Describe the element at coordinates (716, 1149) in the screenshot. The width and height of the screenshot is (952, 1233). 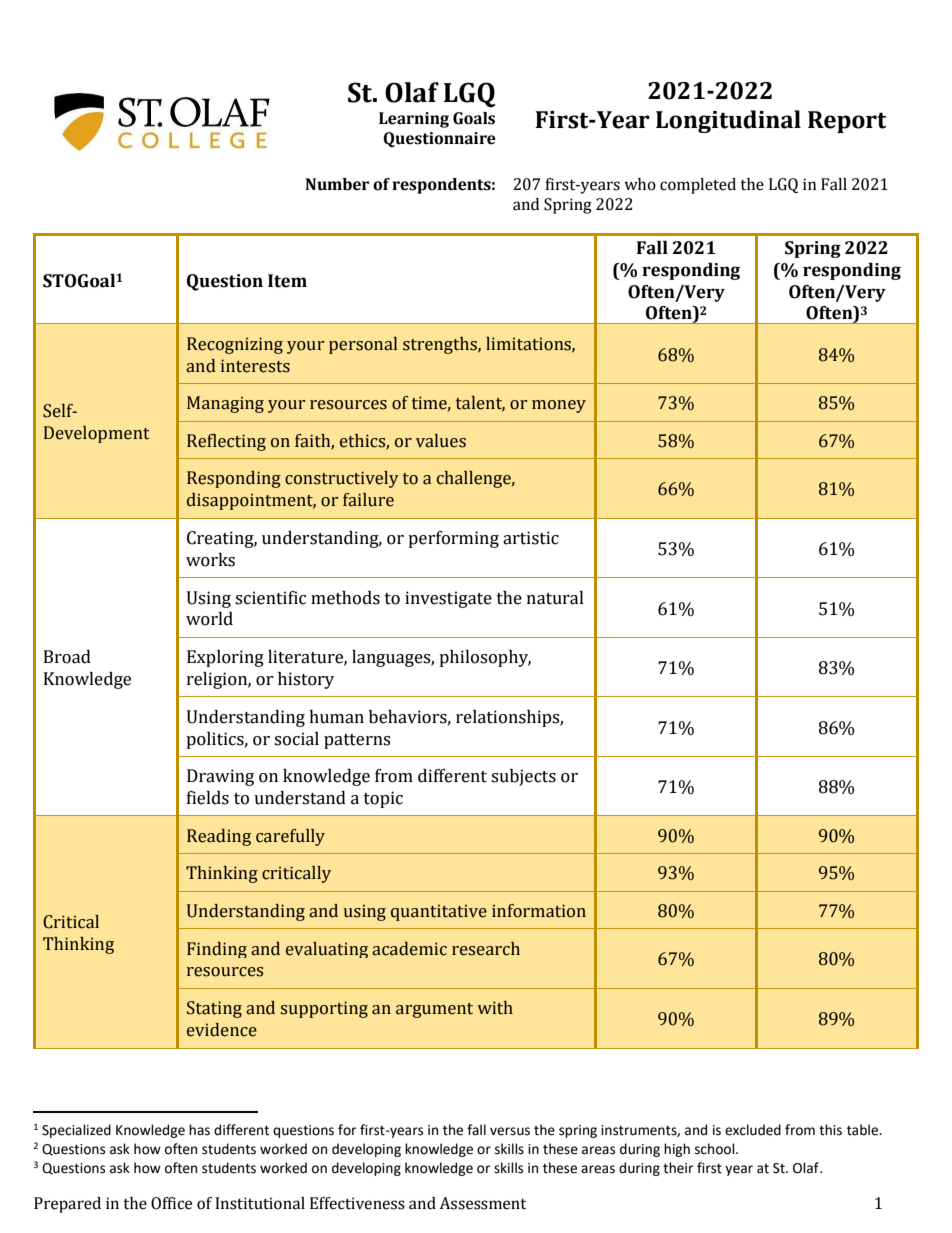
I see `school` at that location.
